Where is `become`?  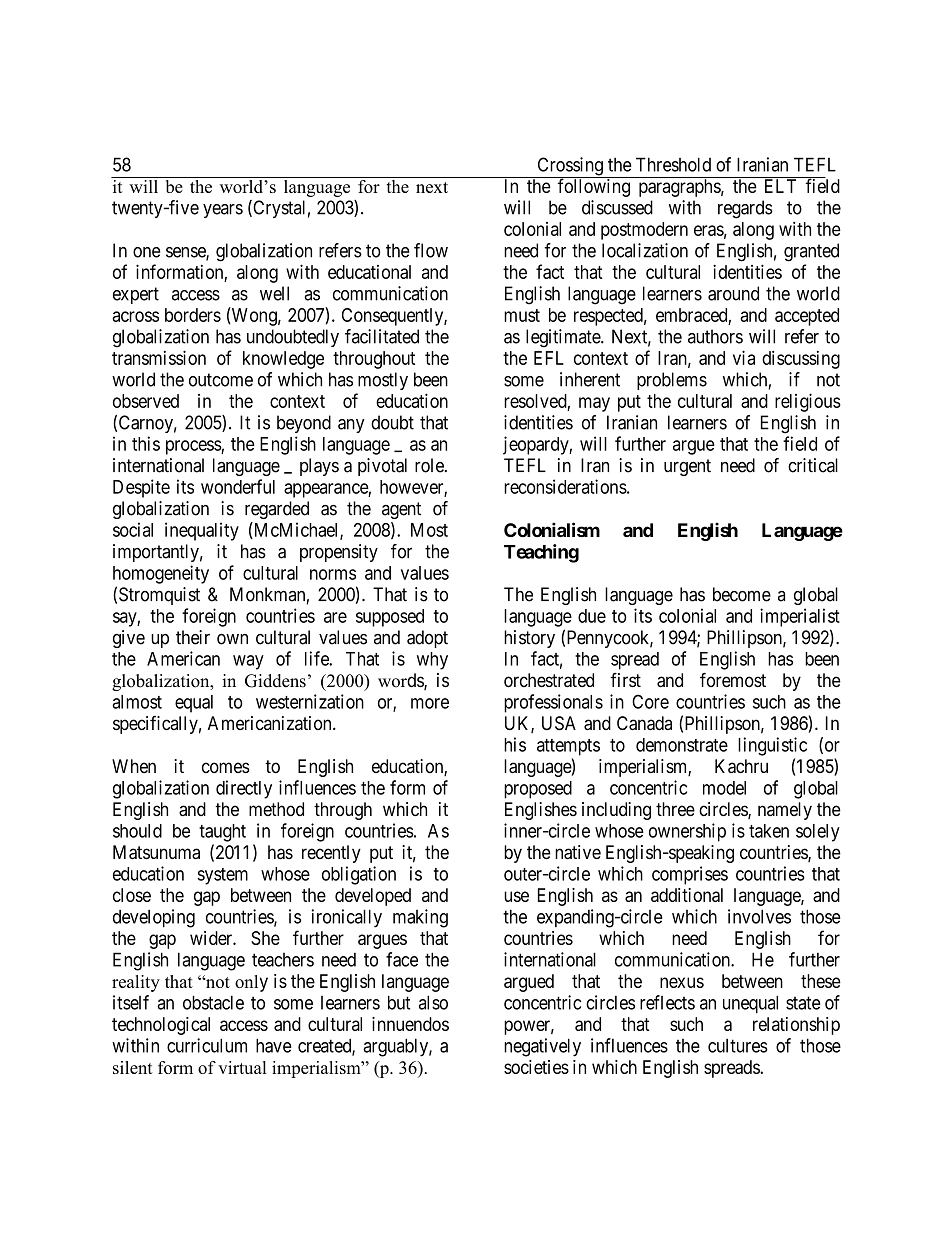 become is located at coordinates (742, 594).
